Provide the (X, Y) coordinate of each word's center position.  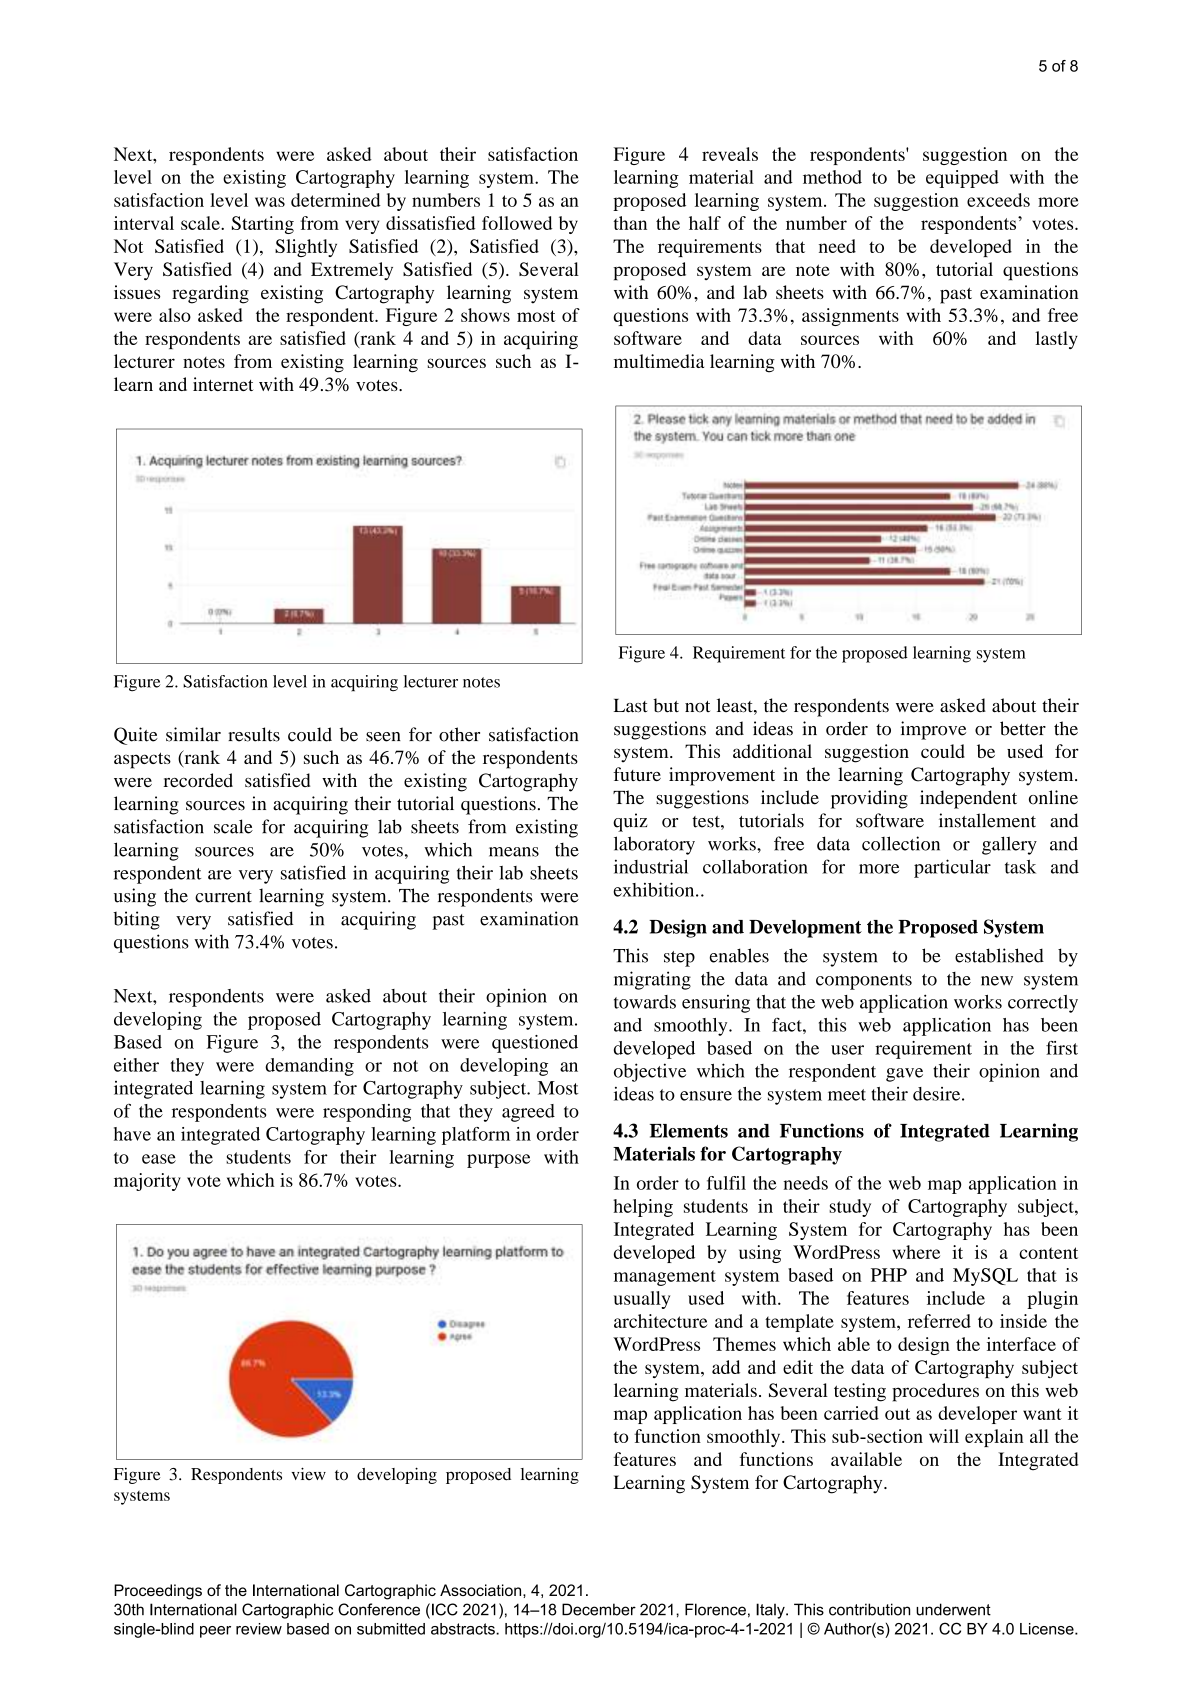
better (1023, 728)
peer (215, 1632)
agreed (528, 1113)
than (630, 223)
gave (904, 1075)
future (637, 774)
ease (159, 1159)
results (254, 734)
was (270, 202)
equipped (962, 179)
